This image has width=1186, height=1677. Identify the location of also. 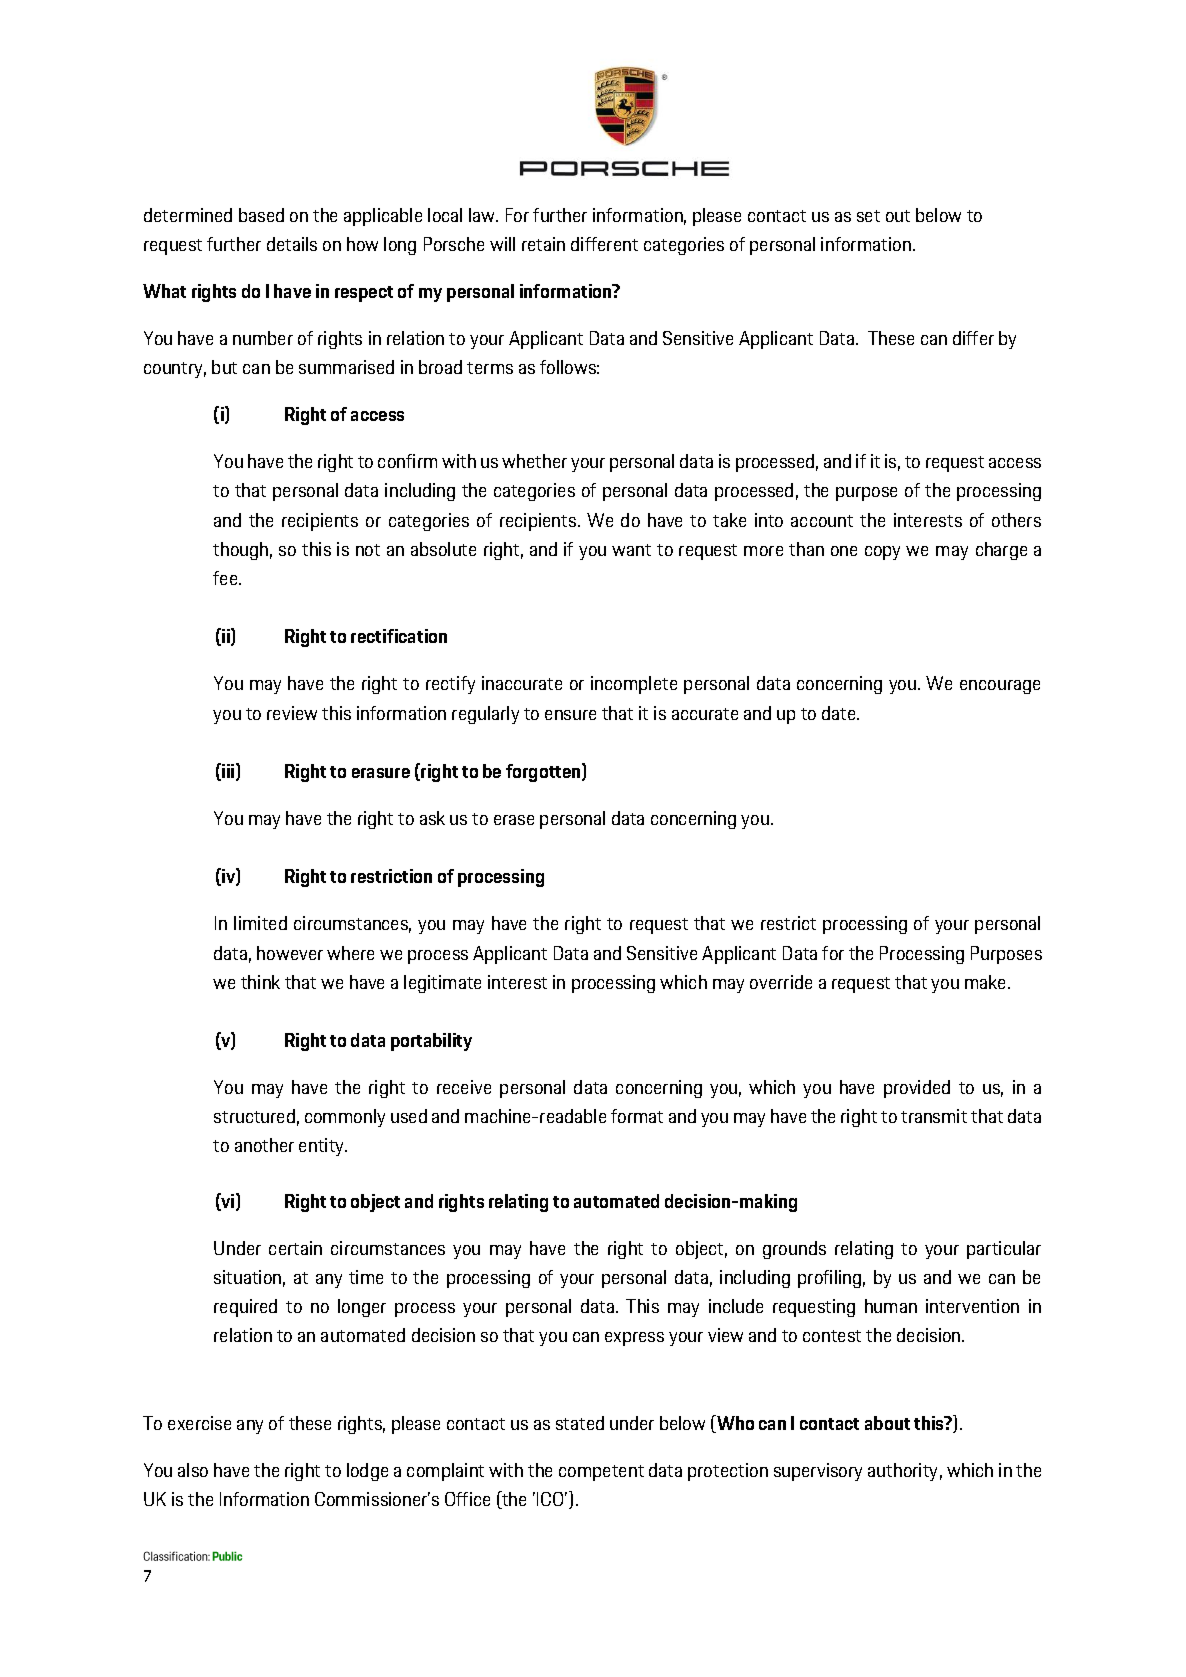
(193, 1470).
